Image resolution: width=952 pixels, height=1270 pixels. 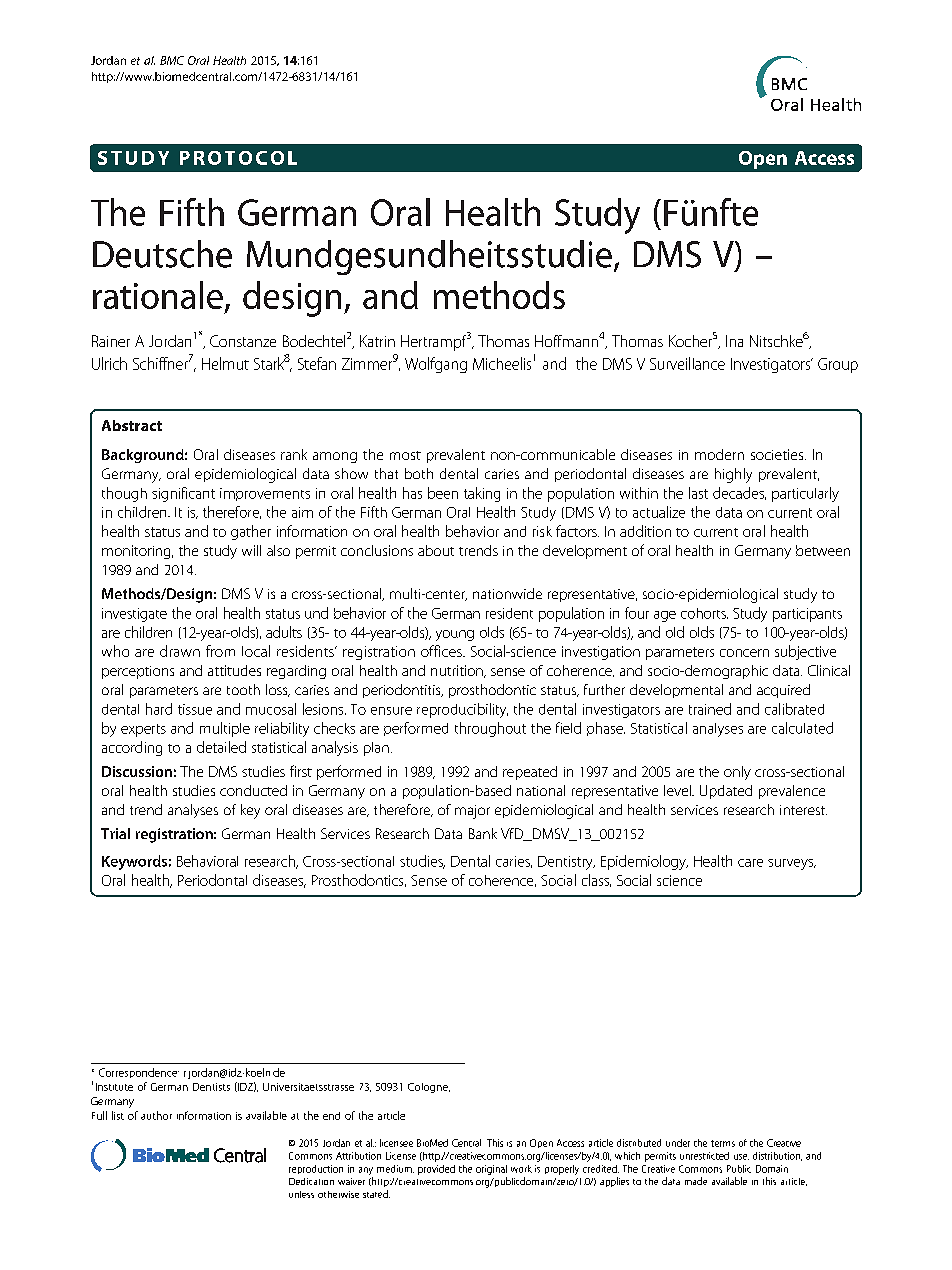 What do you see at coordinates (482, 494) in the screenshot?
I see `taking` at bounding box center [482, 494].
